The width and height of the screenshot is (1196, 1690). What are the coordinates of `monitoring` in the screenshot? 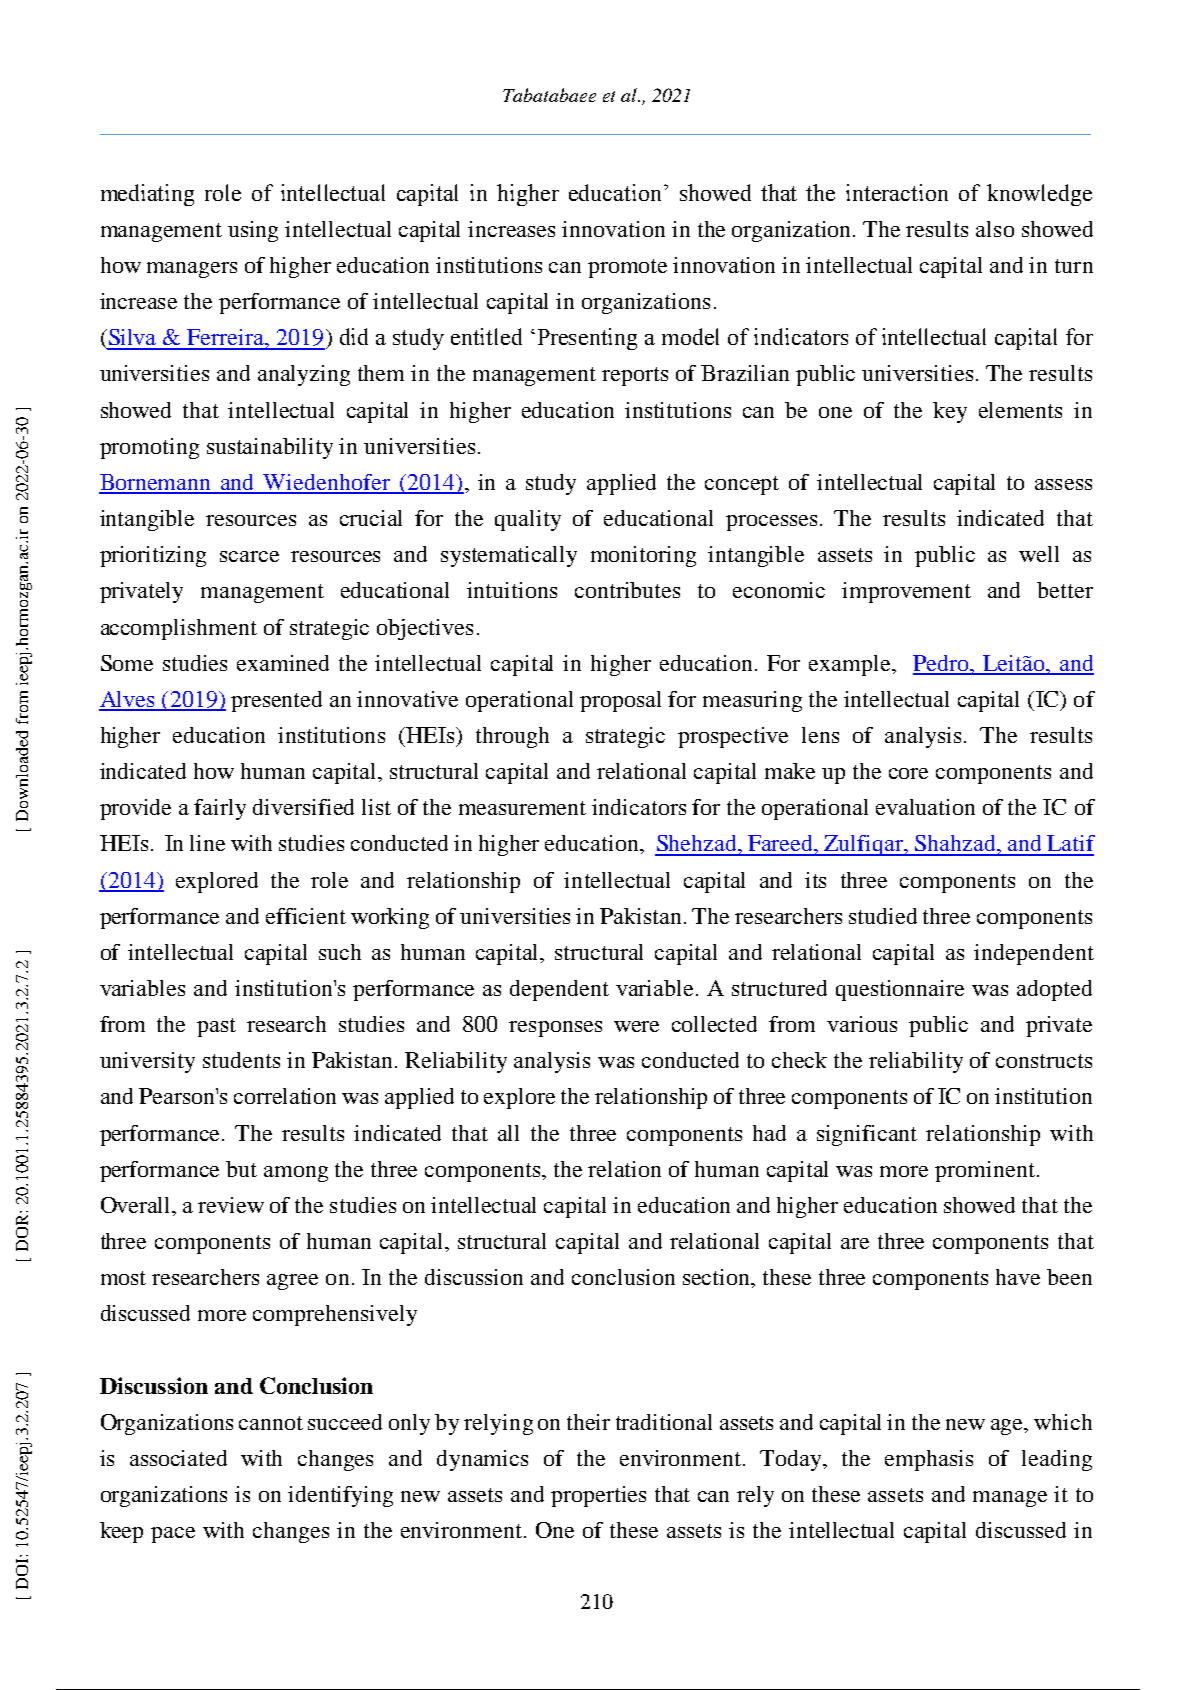 It's located at (643, 556).
